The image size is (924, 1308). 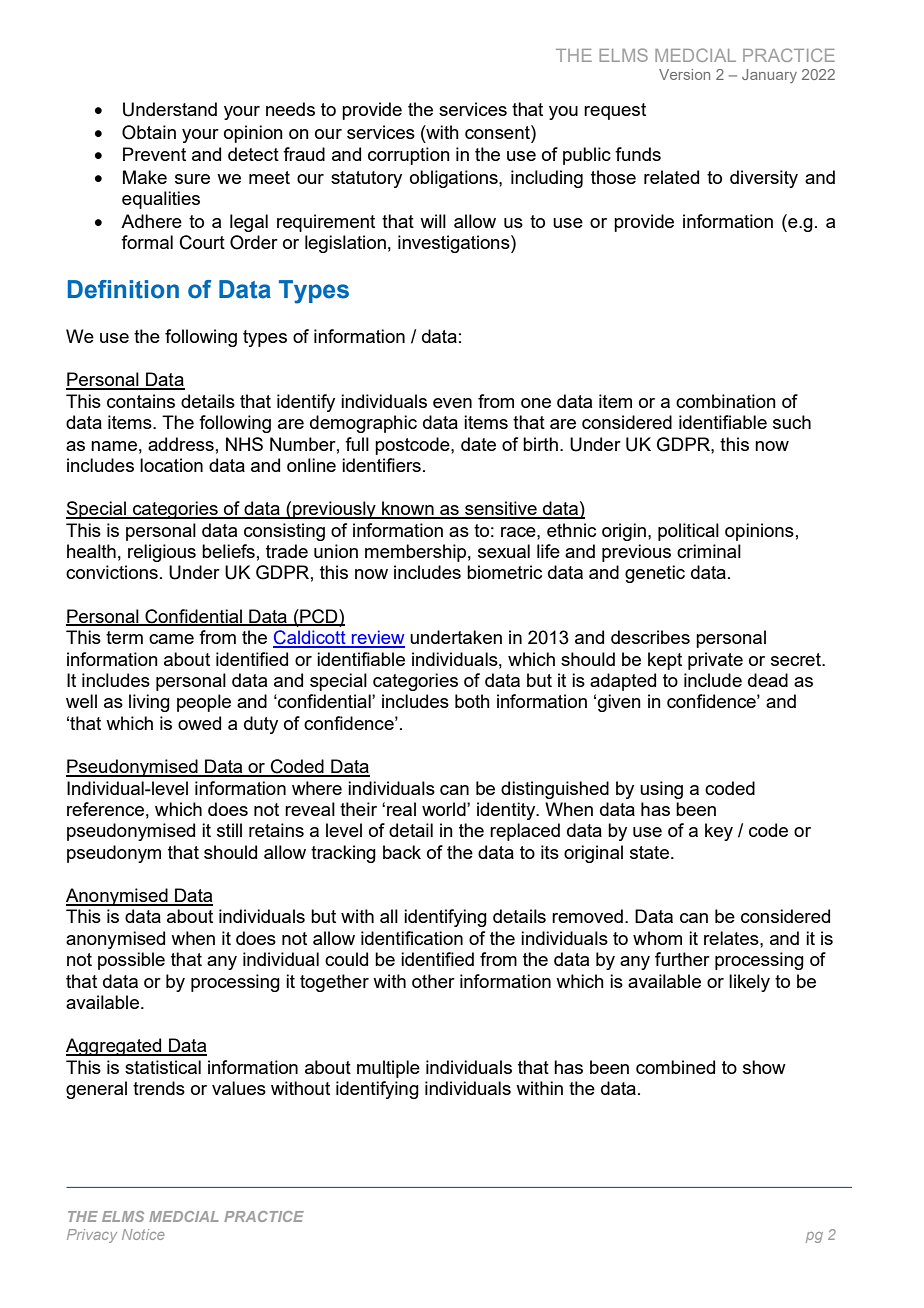 I want to click on came, so click(x=171, y=639).
